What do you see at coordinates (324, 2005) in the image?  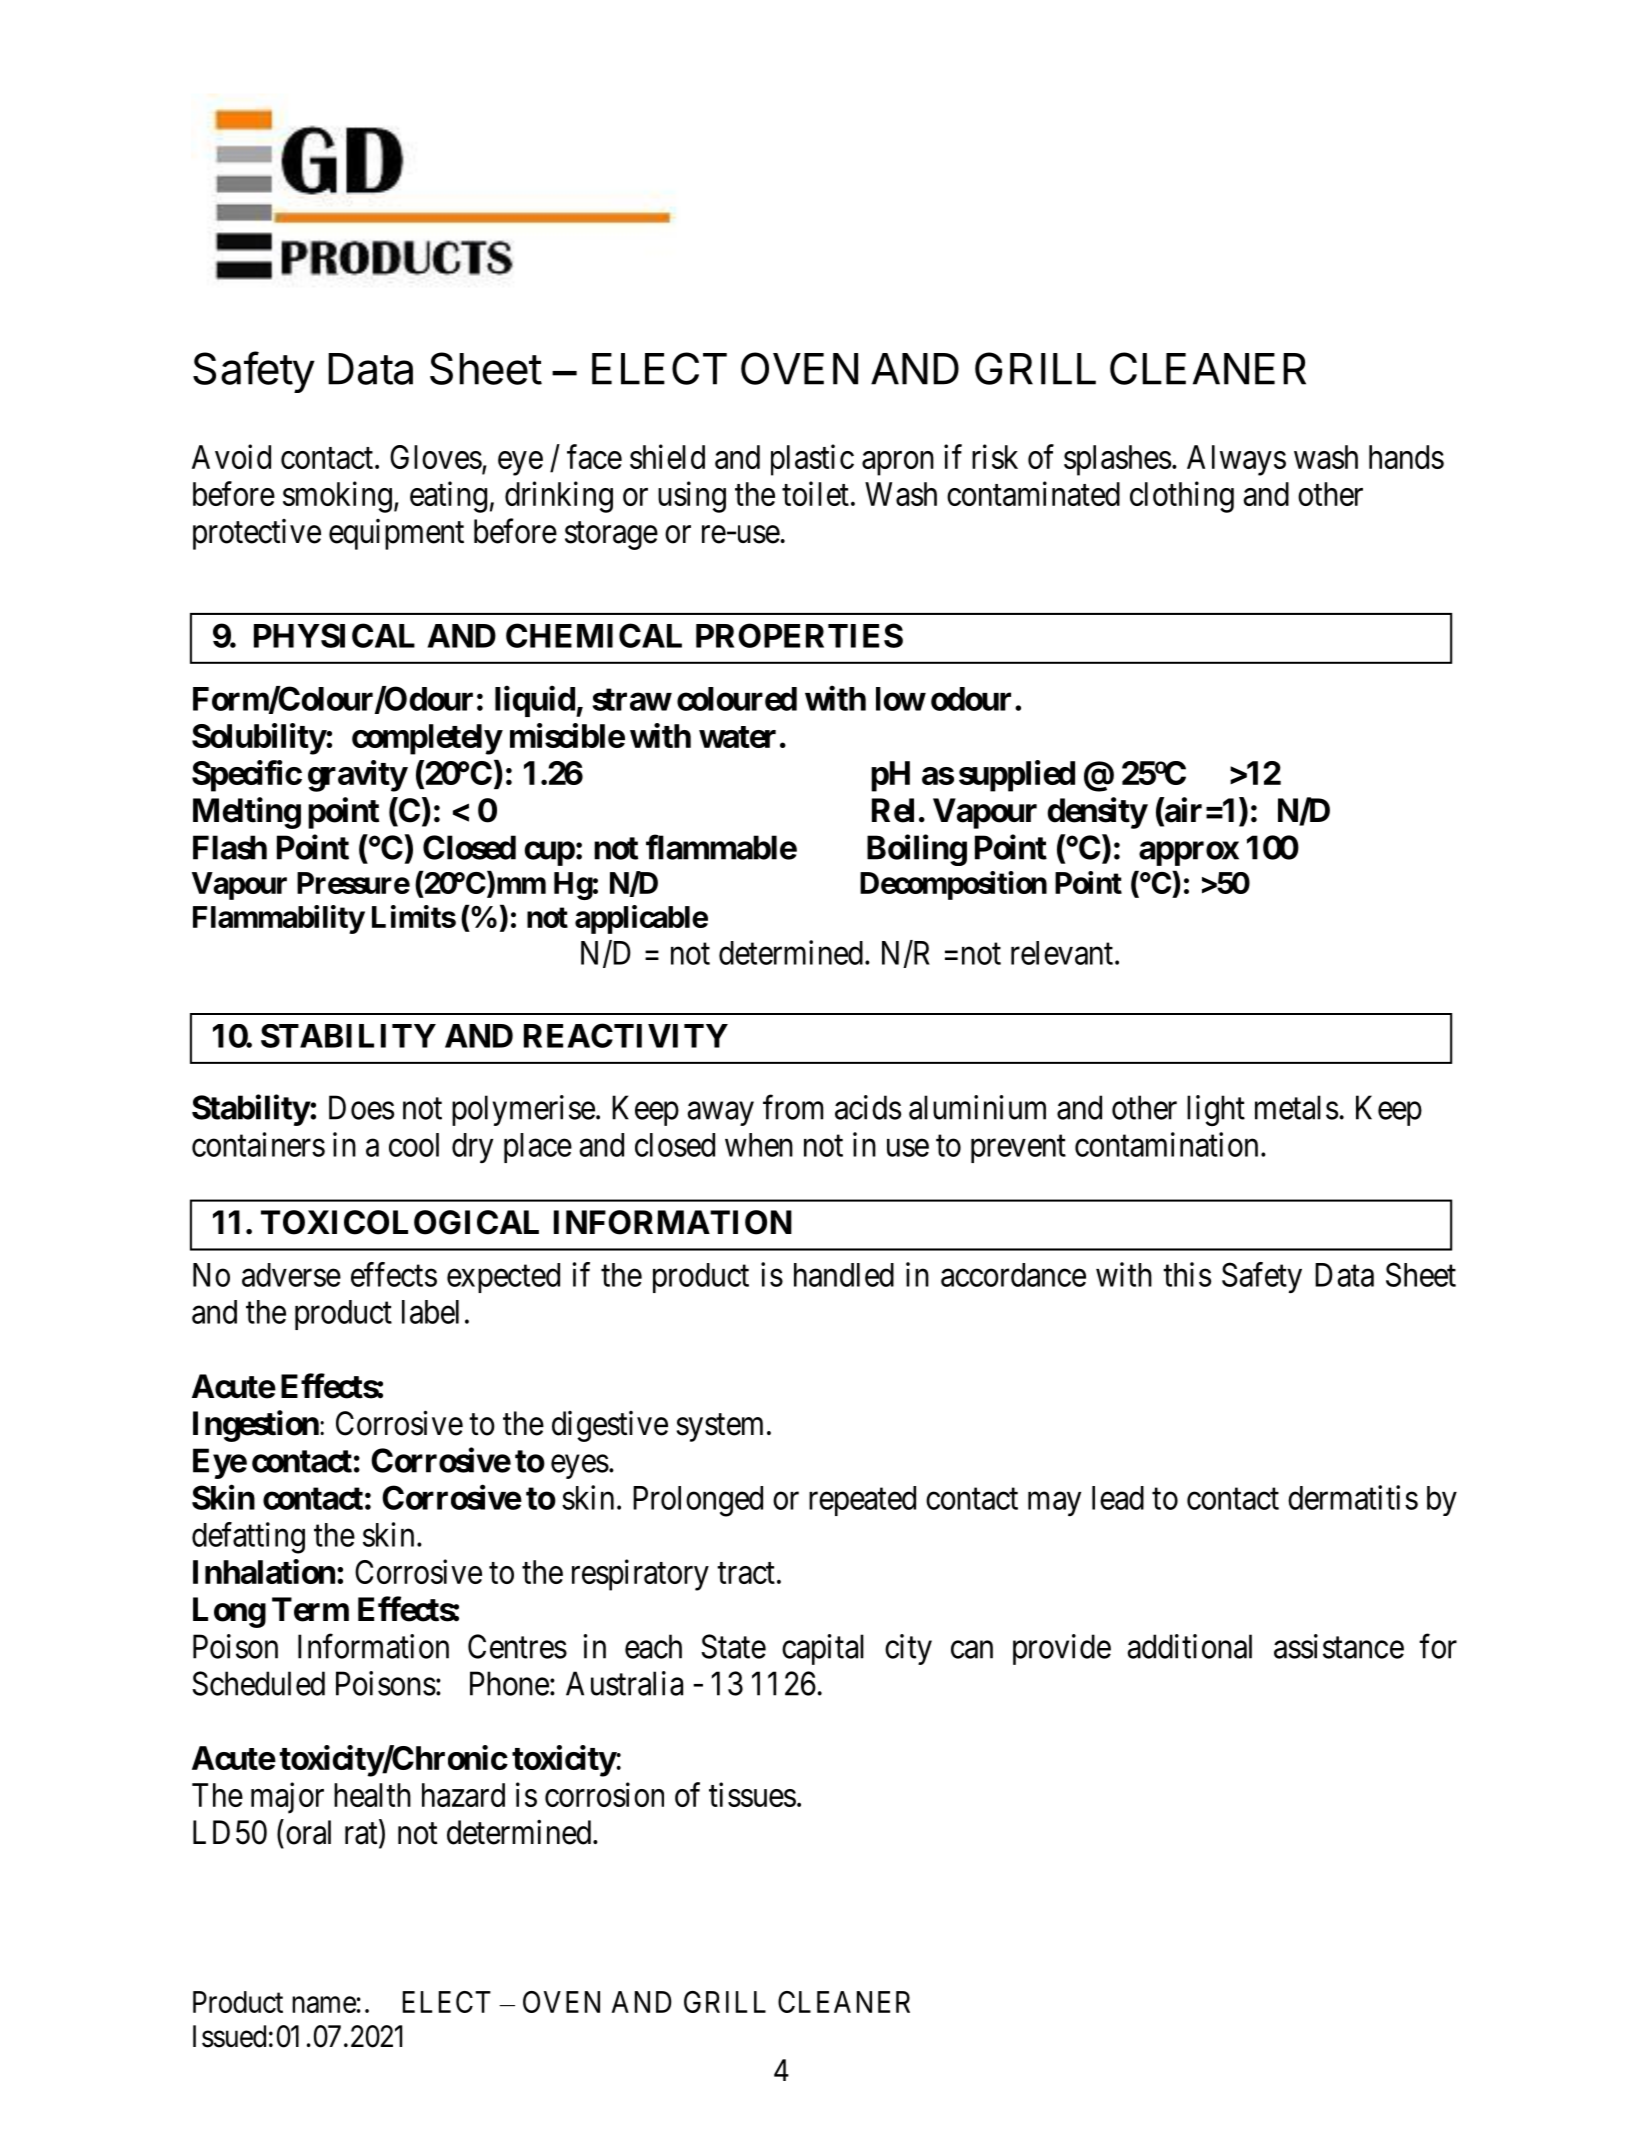 I see `name` at bounding box center [324, 2005].
